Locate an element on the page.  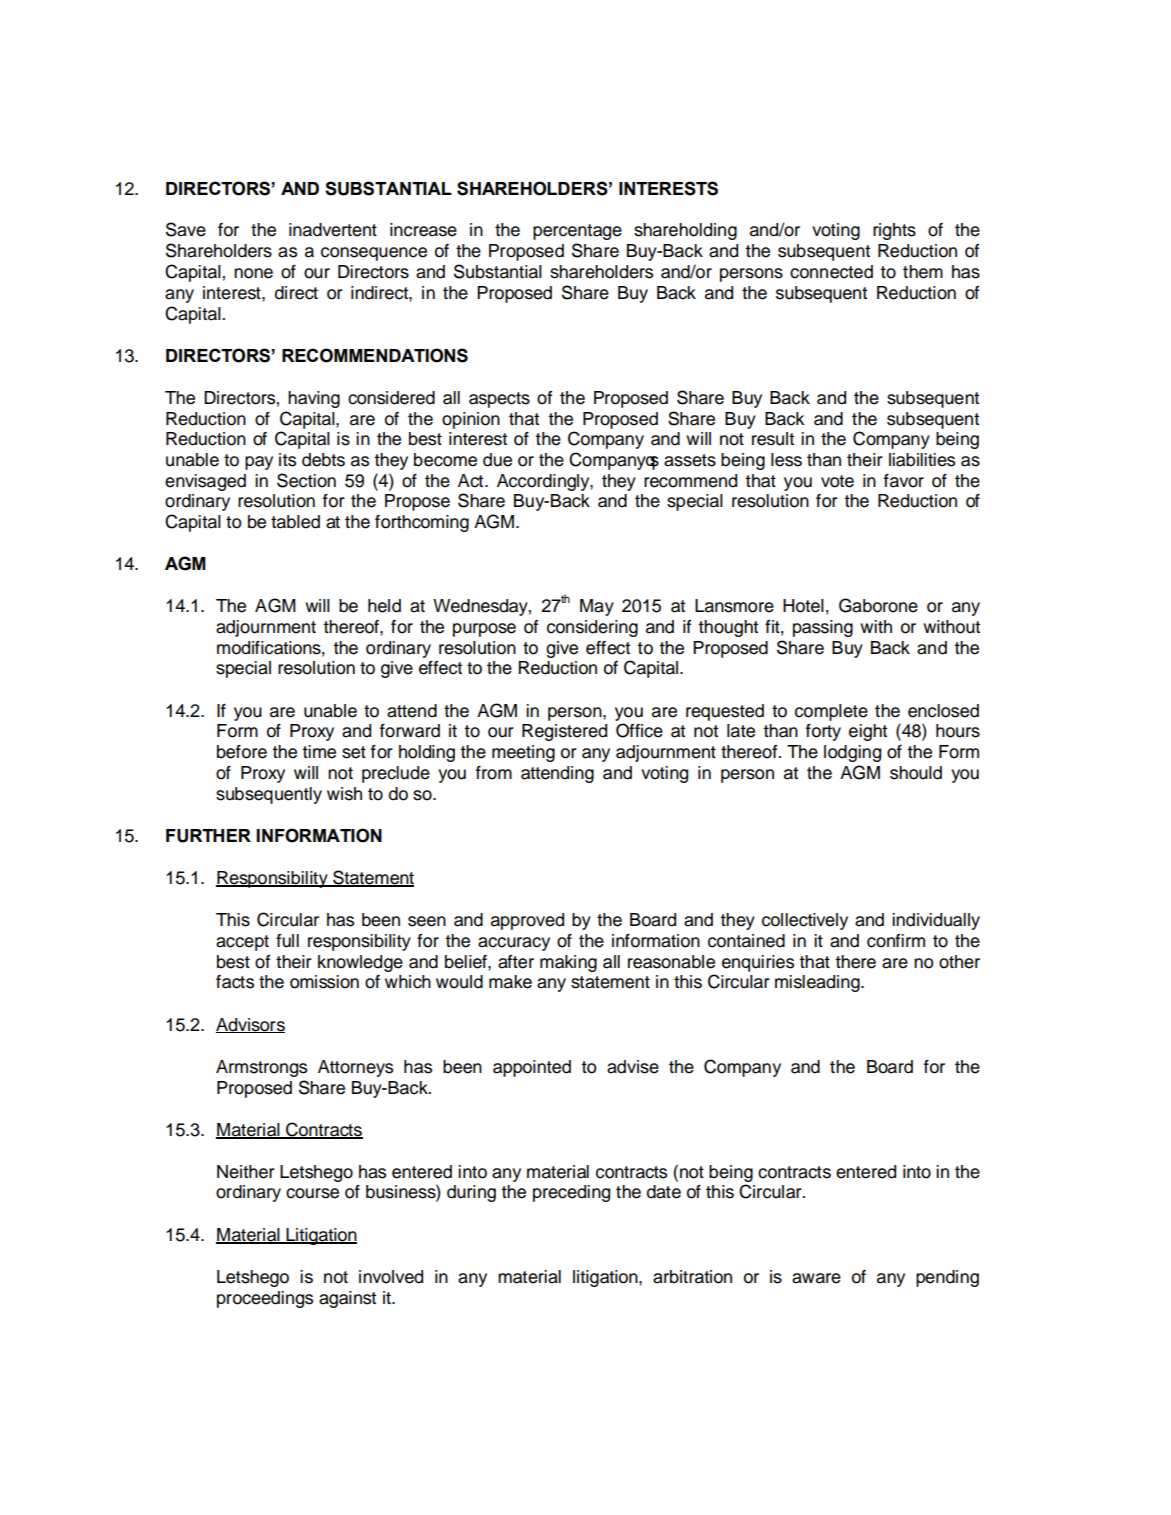
aware is located at coordinates (816, 1278).
